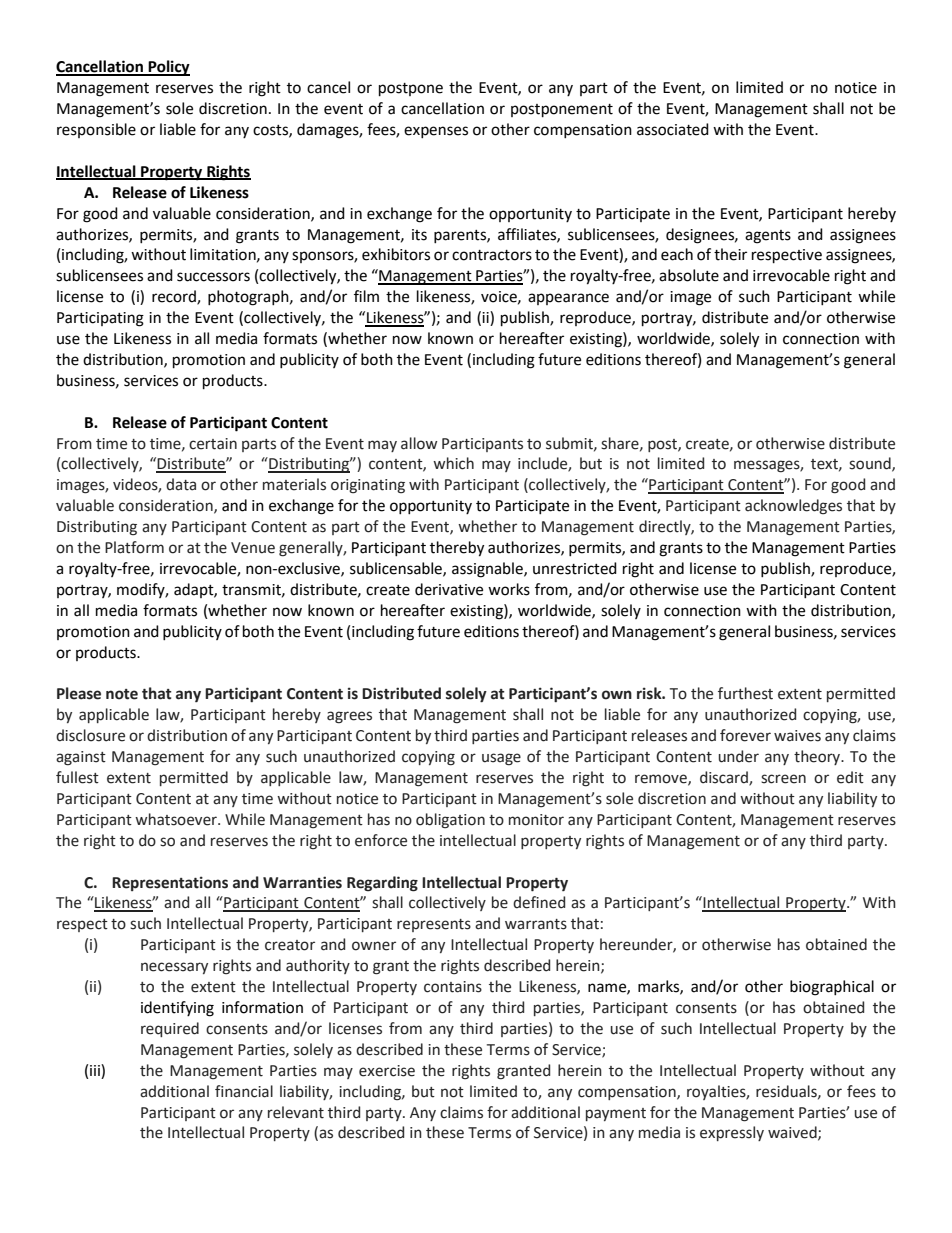 The height and width of the page is (1233, 952). Describe the element at coordinates (168, 68) in the page. I see `Policy` at that location.
